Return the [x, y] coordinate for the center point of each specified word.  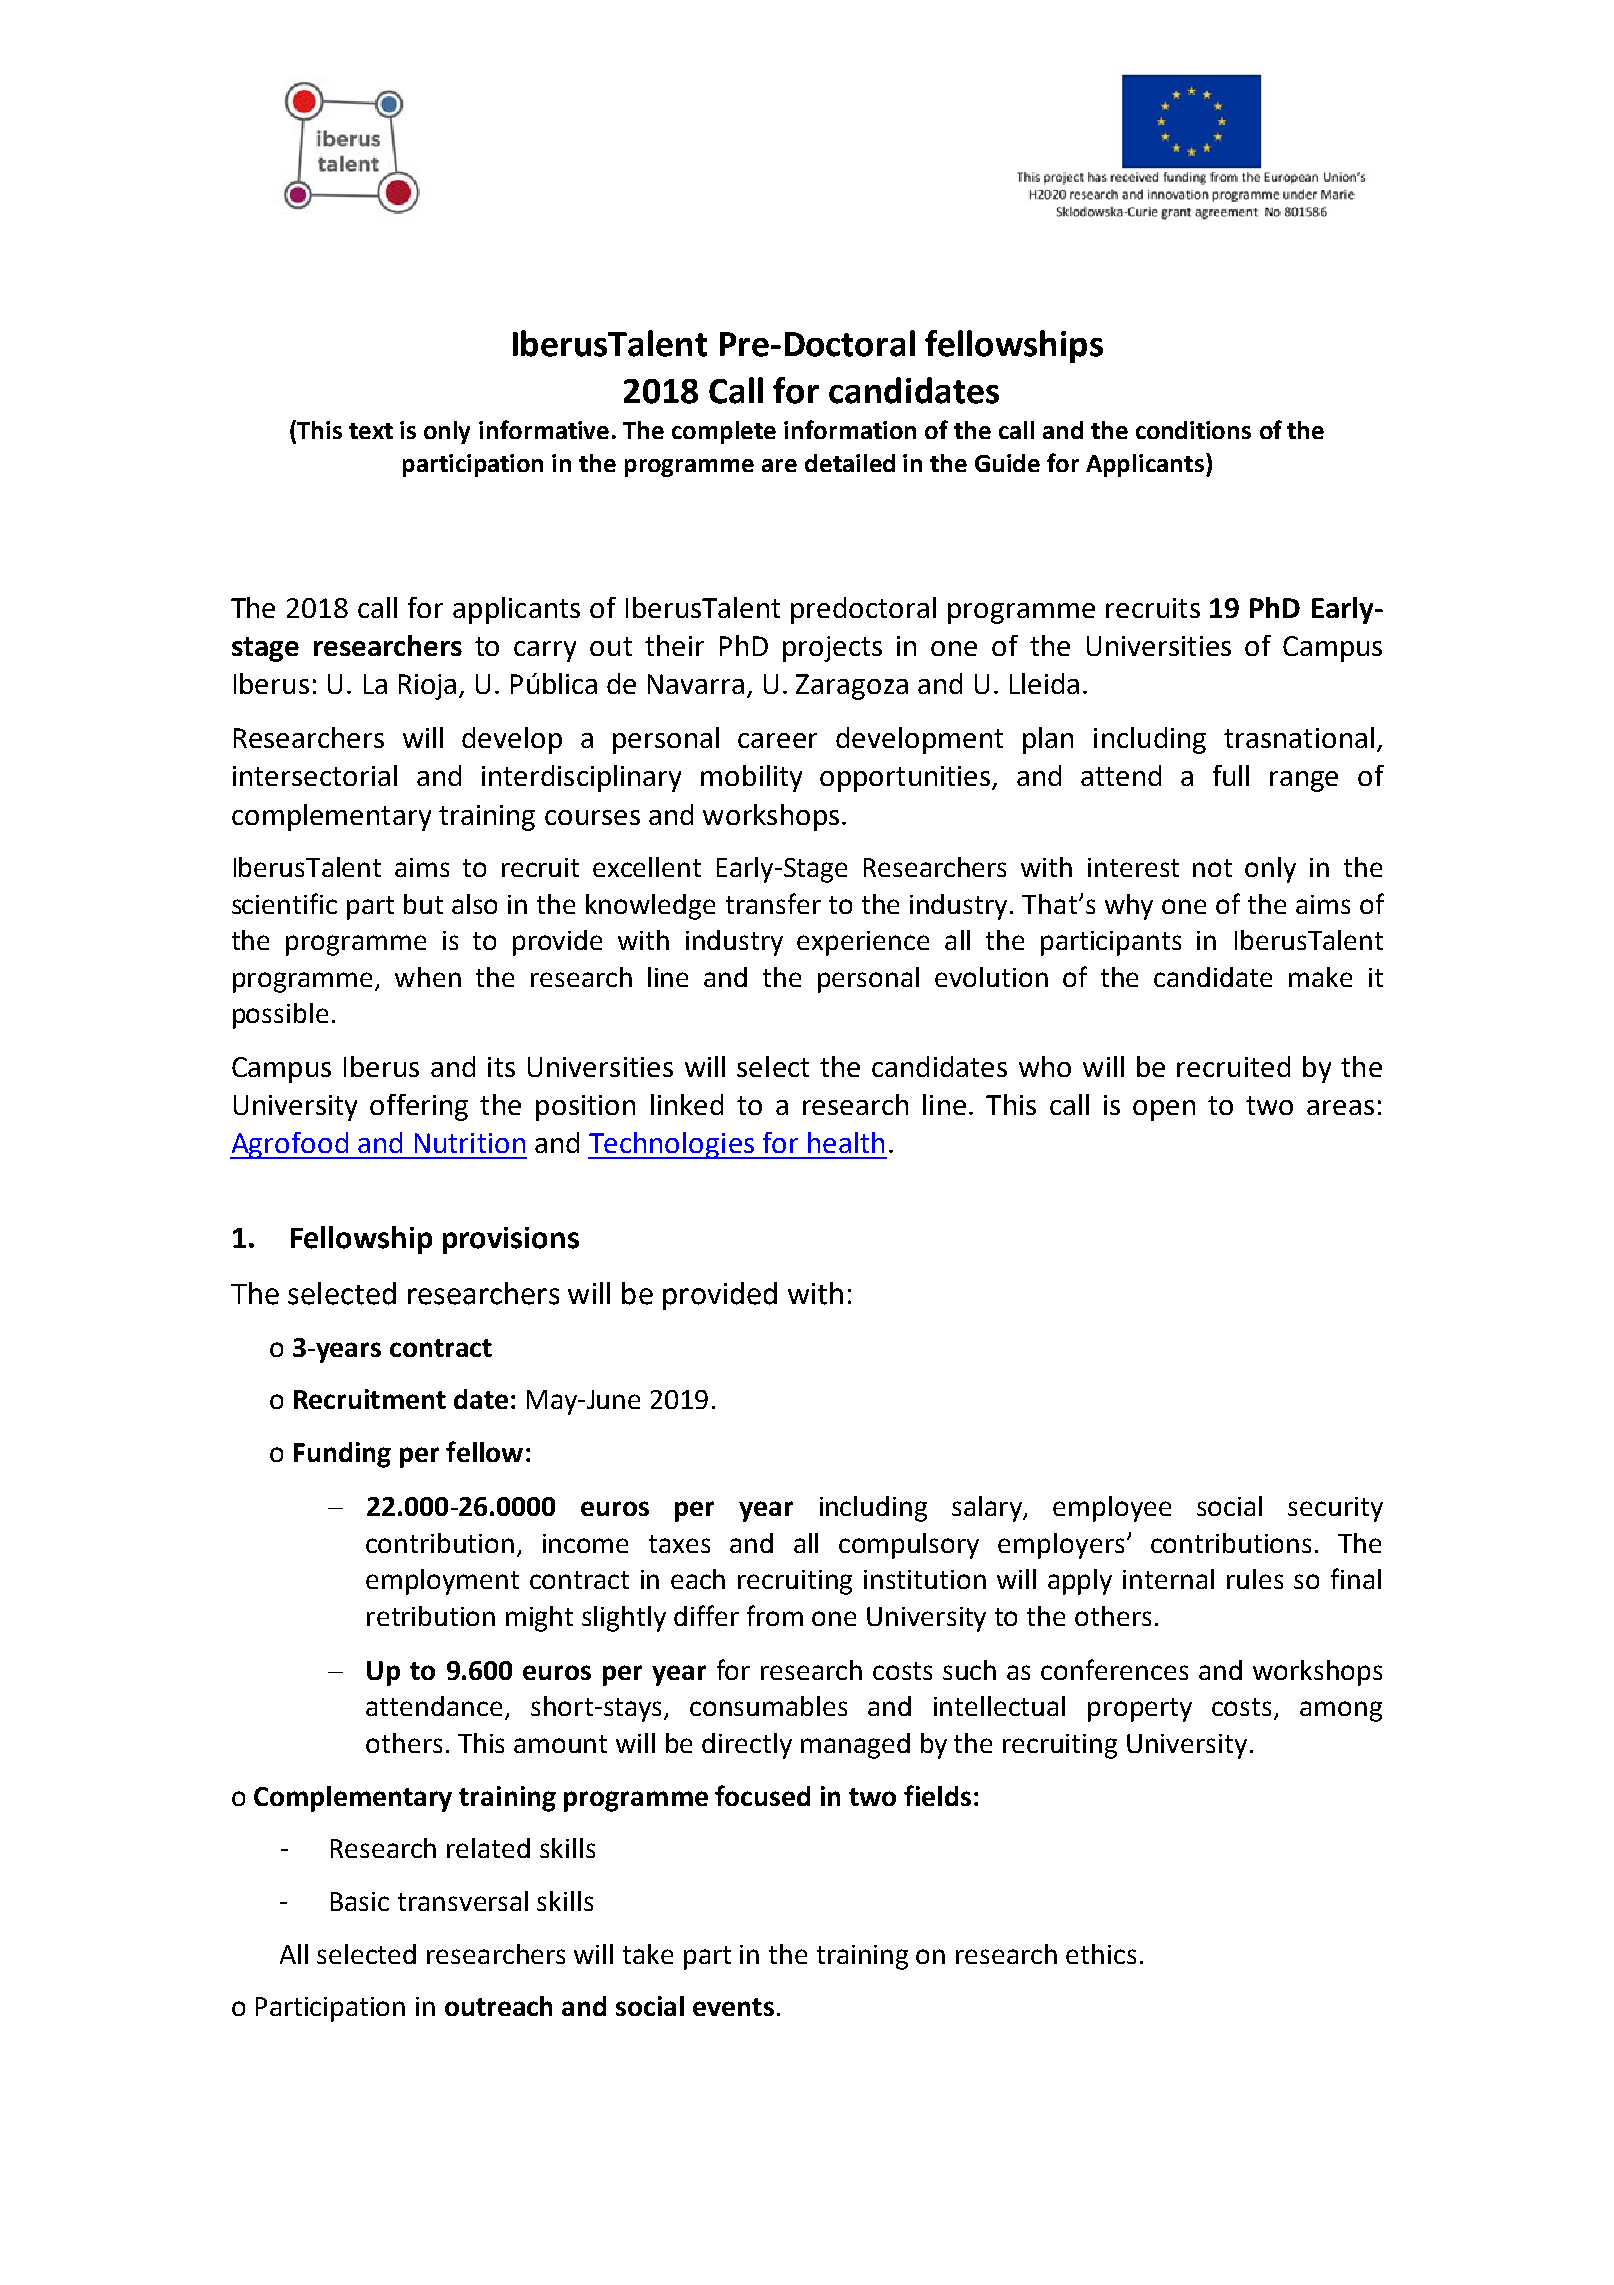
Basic [360, 1901]
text [371, 431]
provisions [511, 1240]
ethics [1101, 1954]
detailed [850, 463]
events [733, 2007]
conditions [1193, 430]
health [846, 1142]
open [1164, 1110]
